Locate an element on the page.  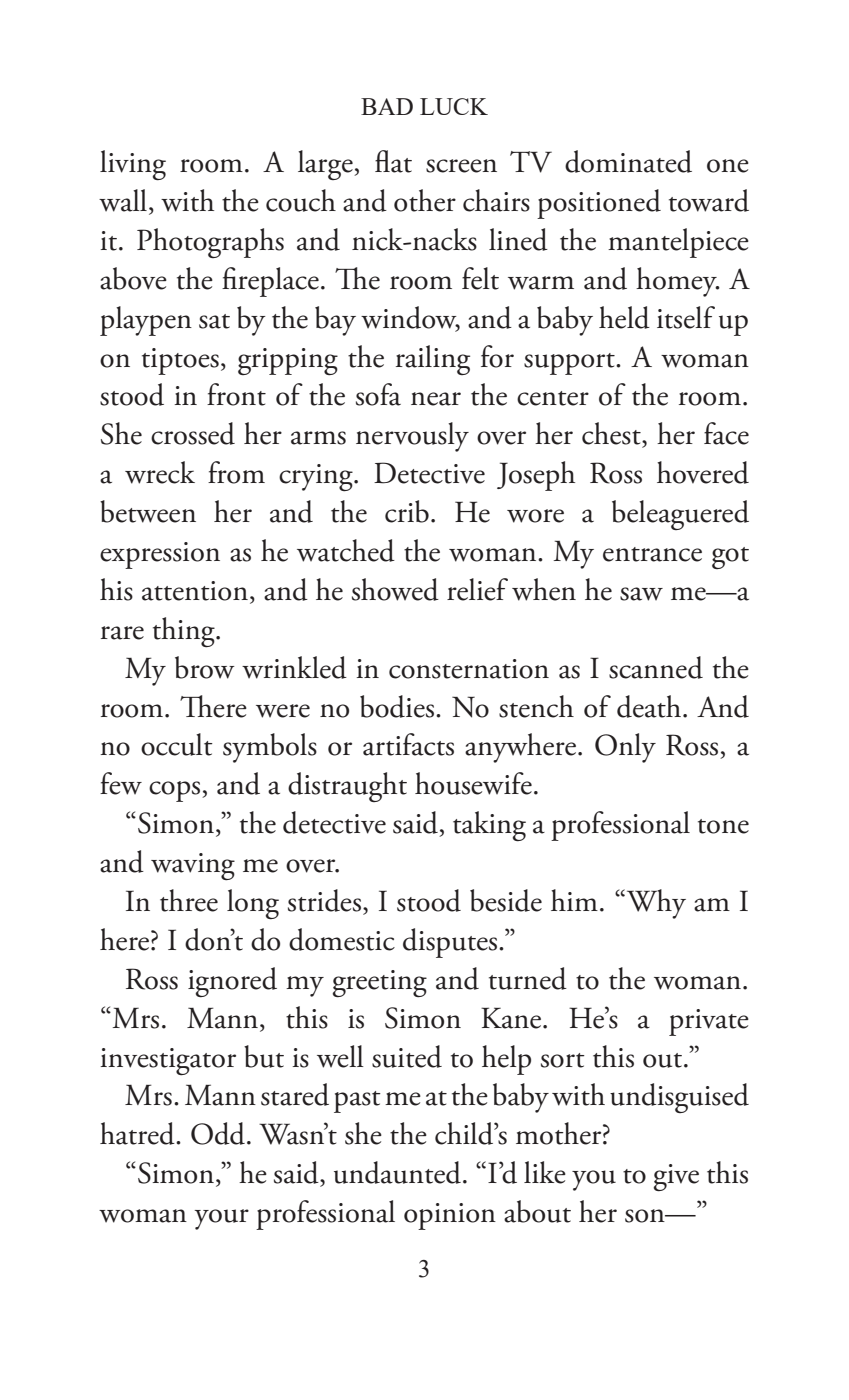
undaunted is located at coordinates (397, 1172).
